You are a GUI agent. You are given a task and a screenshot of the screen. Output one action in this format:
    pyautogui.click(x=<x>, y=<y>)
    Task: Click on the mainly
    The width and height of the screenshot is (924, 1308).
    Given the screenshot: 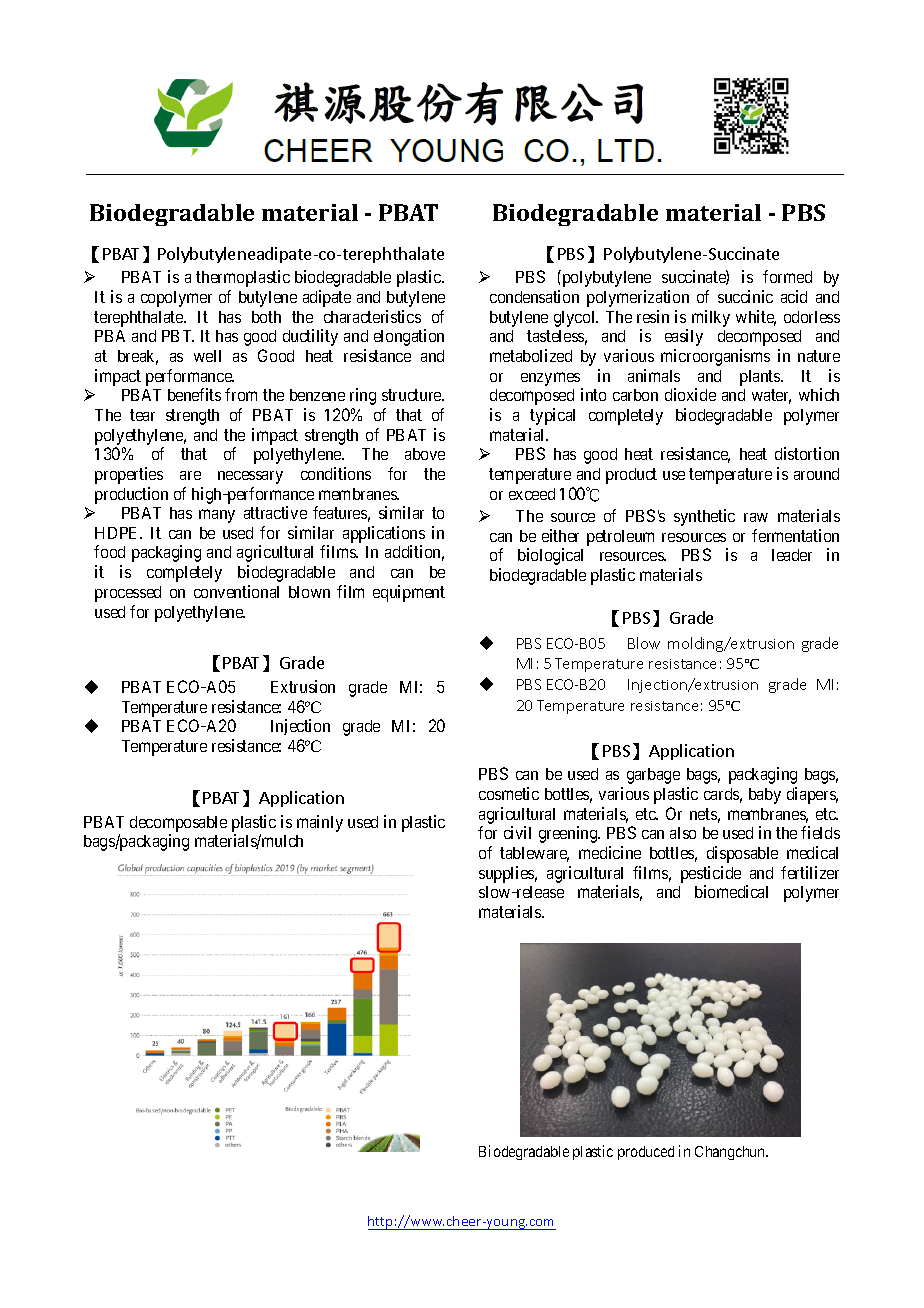 What is the action you would take?
    pyautogui.click(x=320, y=823)
